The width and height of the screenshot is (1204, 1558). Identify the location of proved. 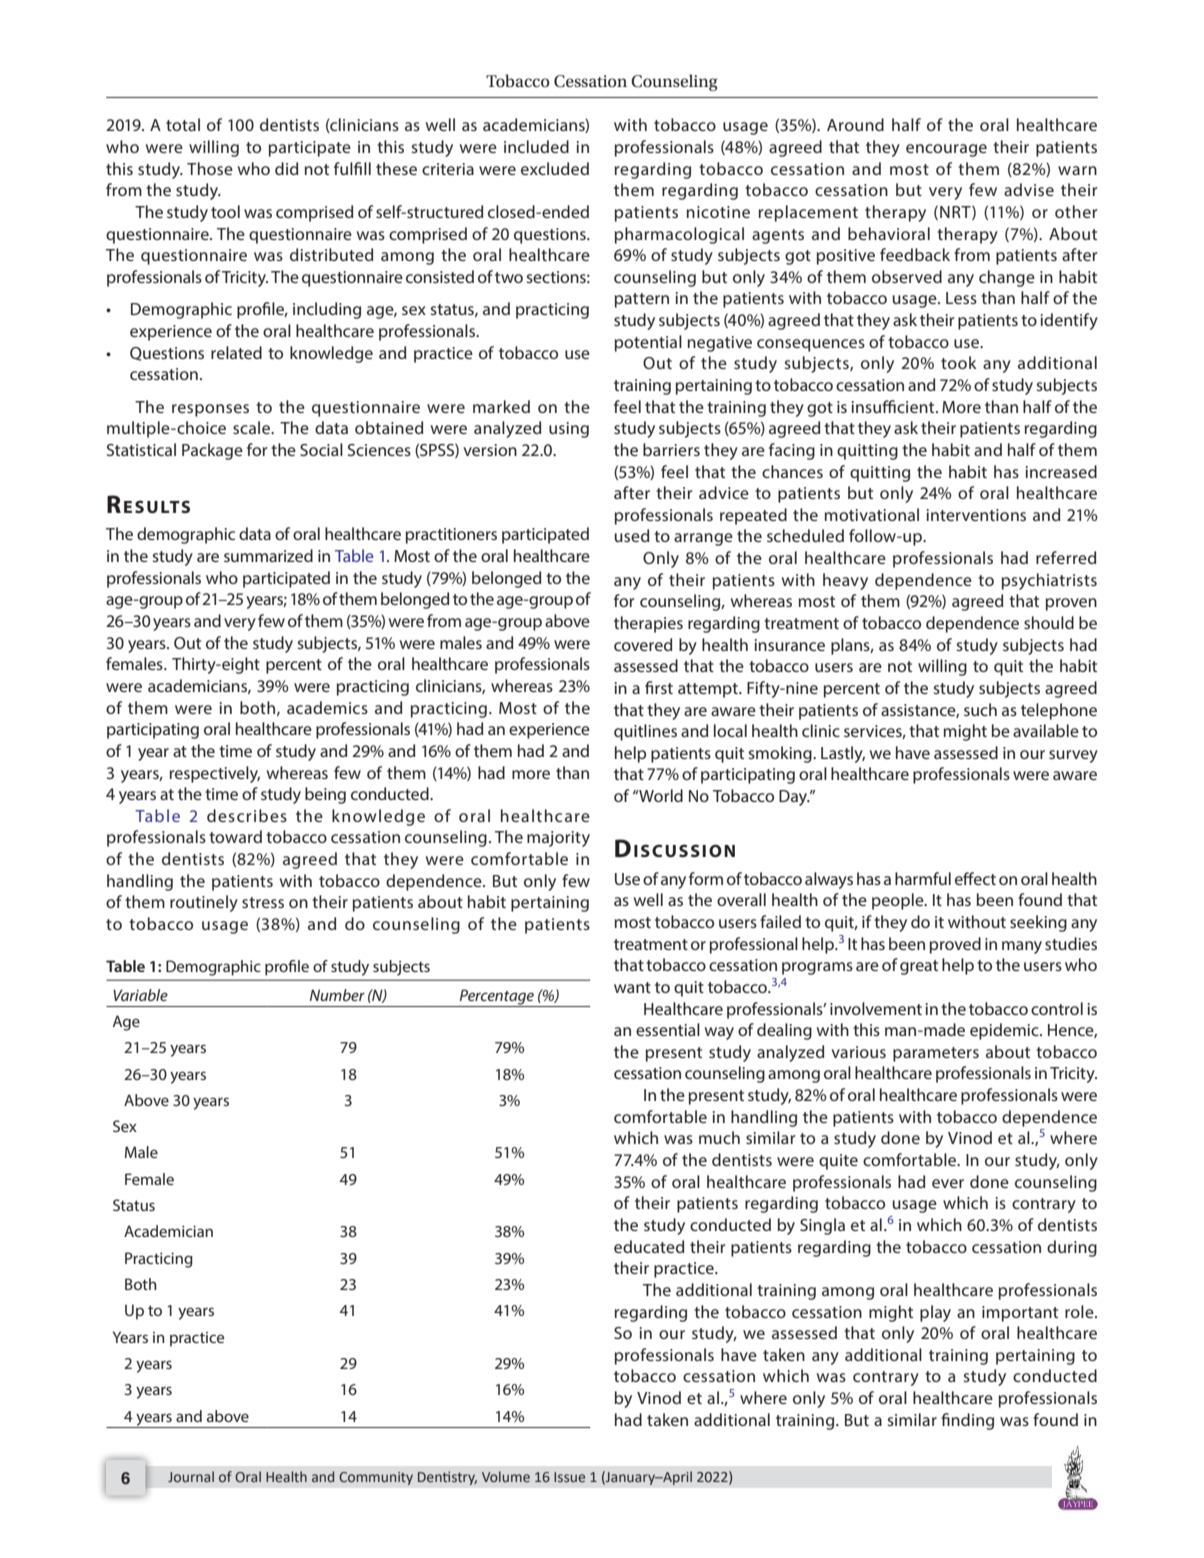
(955, 945).
